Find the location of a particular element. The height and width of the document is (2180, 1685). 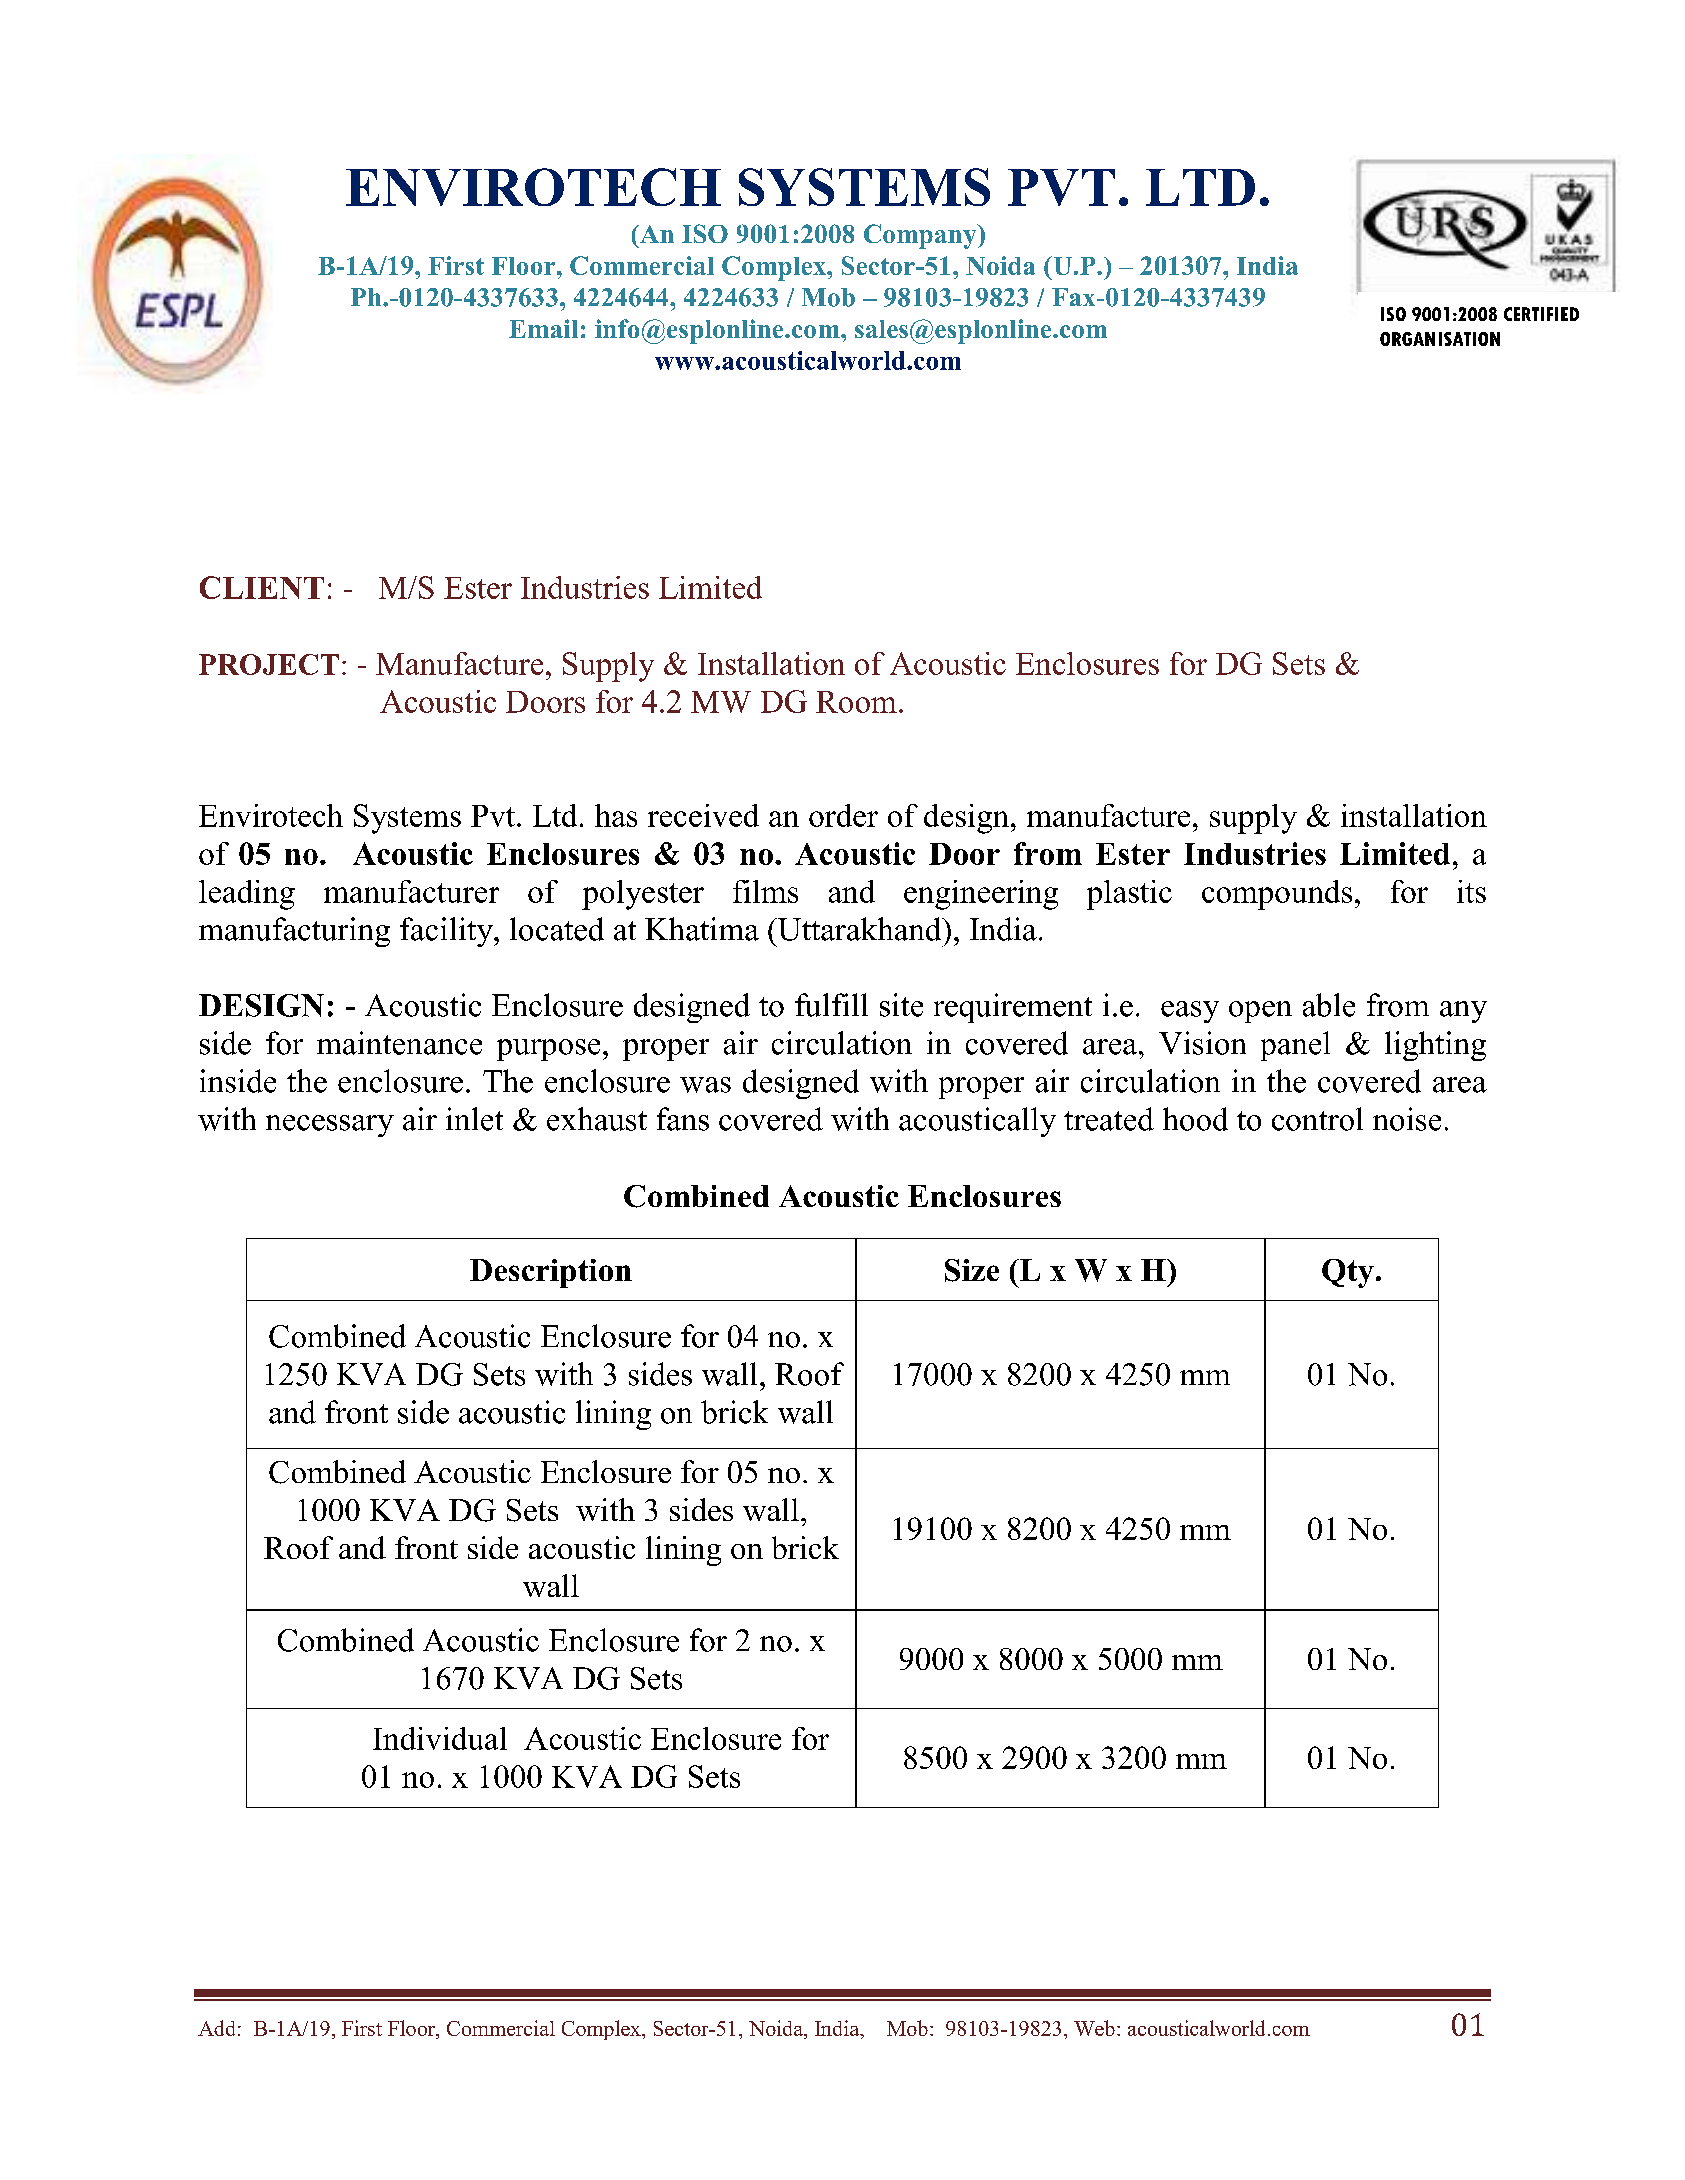

Company is located at coordinates (921, 236).
